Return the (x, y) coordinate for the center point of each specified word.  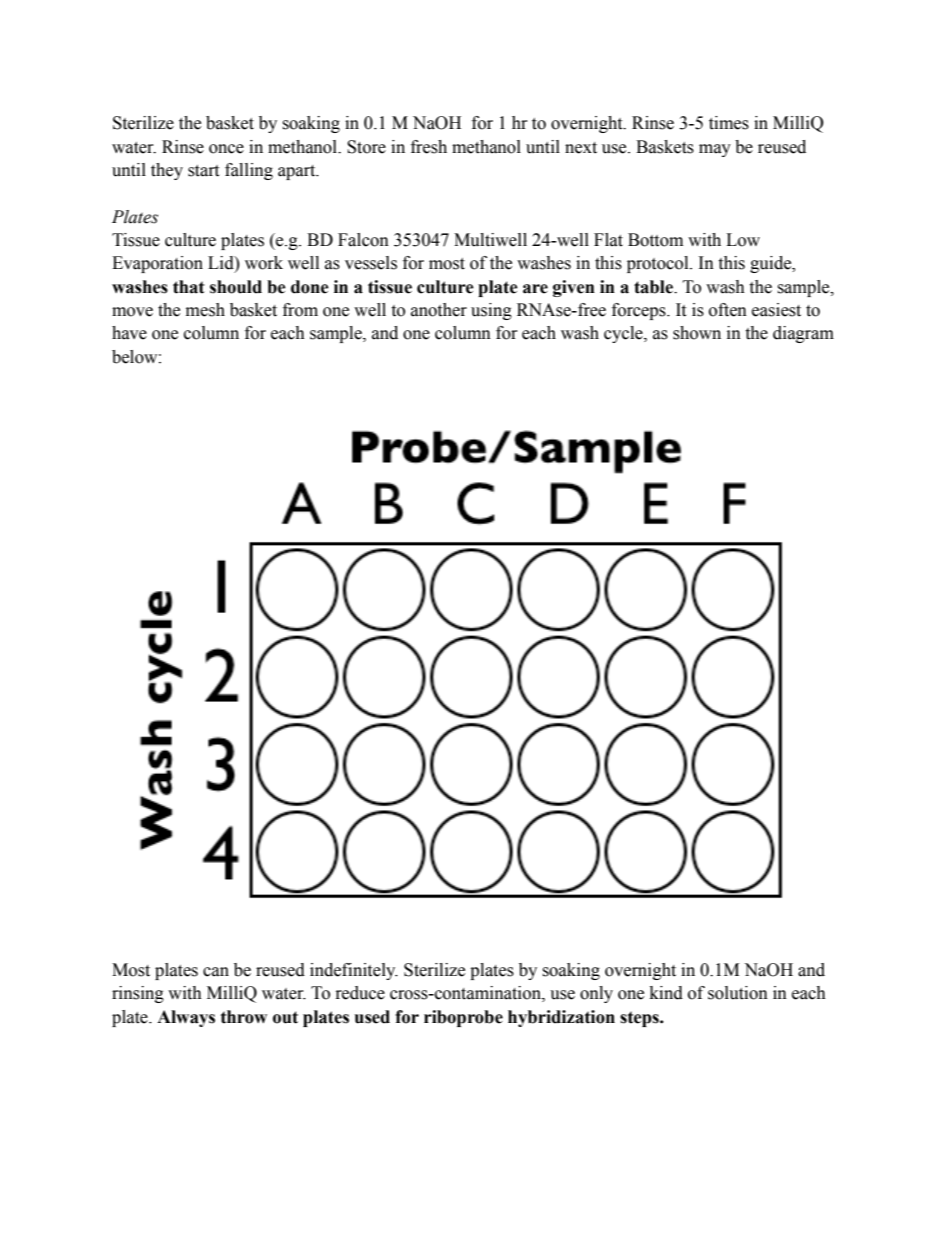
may (715, 150)
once (226, 149)
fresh (429, 147)
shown (697, 333)
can (216, 972)
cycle (624, 334)
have (129, 333)
